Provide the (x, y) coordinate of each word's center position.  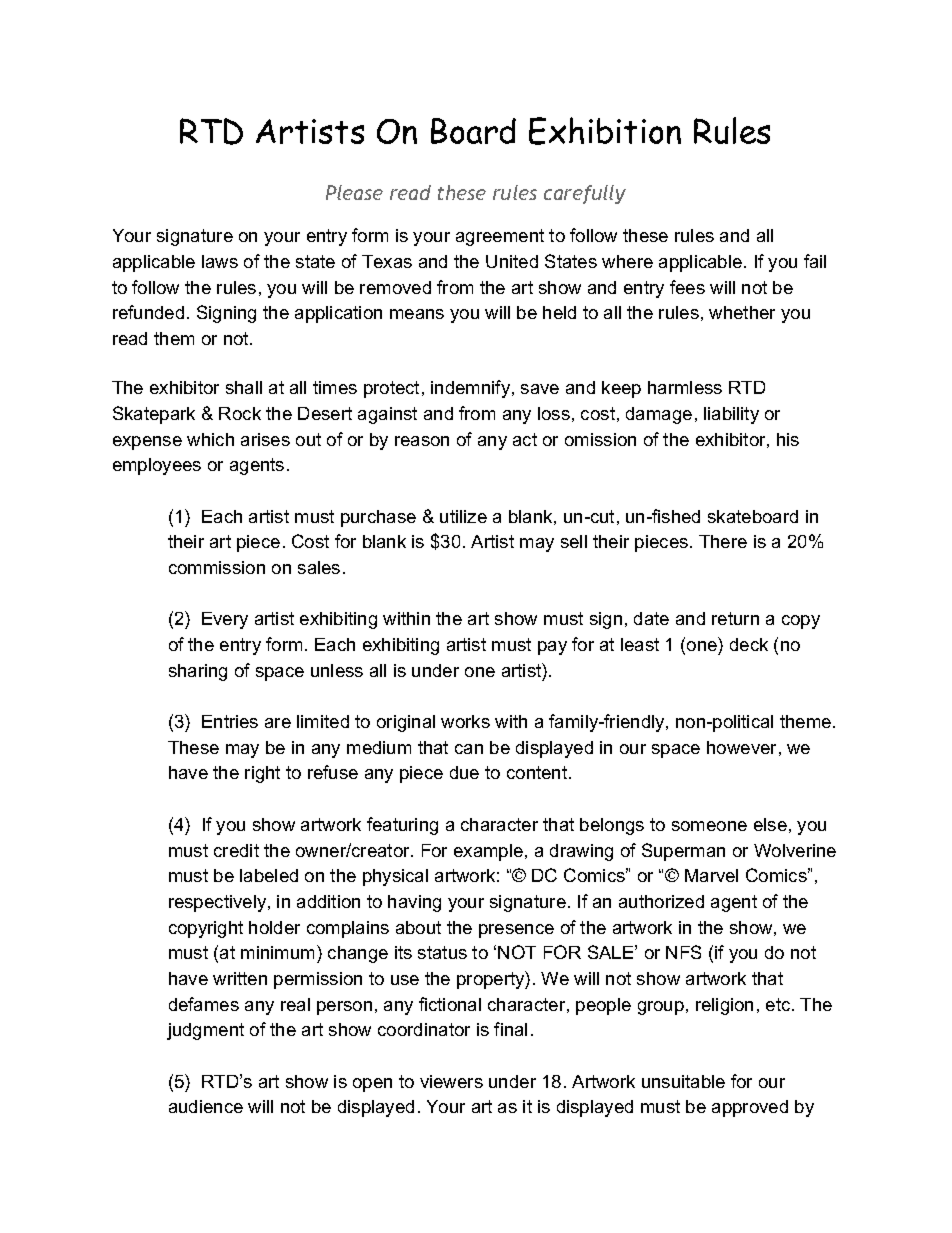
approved (750, 1108)
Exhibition (605, 131)
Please (354, 192)
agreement (500, 237)
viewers (451, 1081)
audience (206, 1106)
